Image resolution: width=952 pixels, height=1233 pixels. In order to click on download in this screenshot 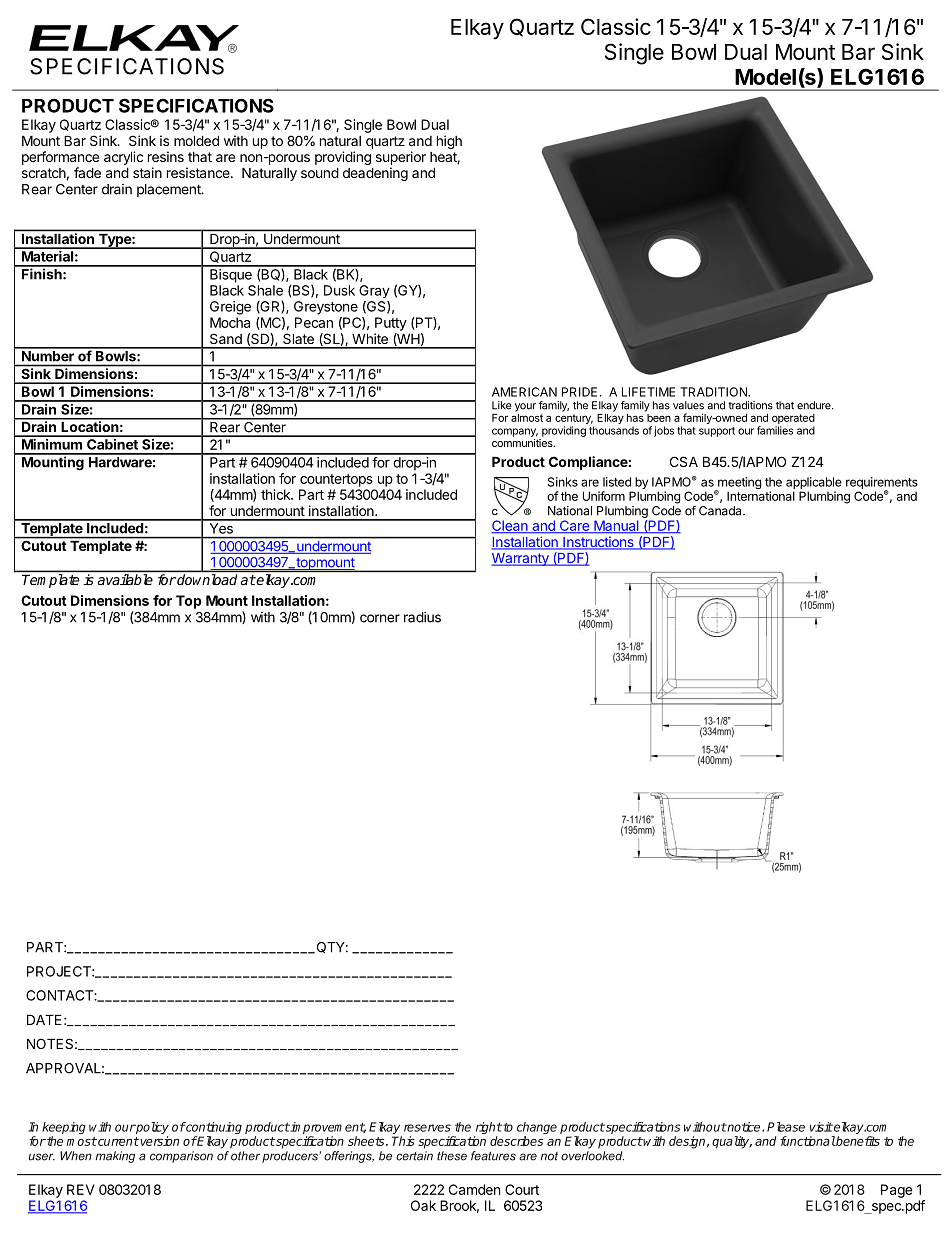, I will do `click(207, 579)`.
